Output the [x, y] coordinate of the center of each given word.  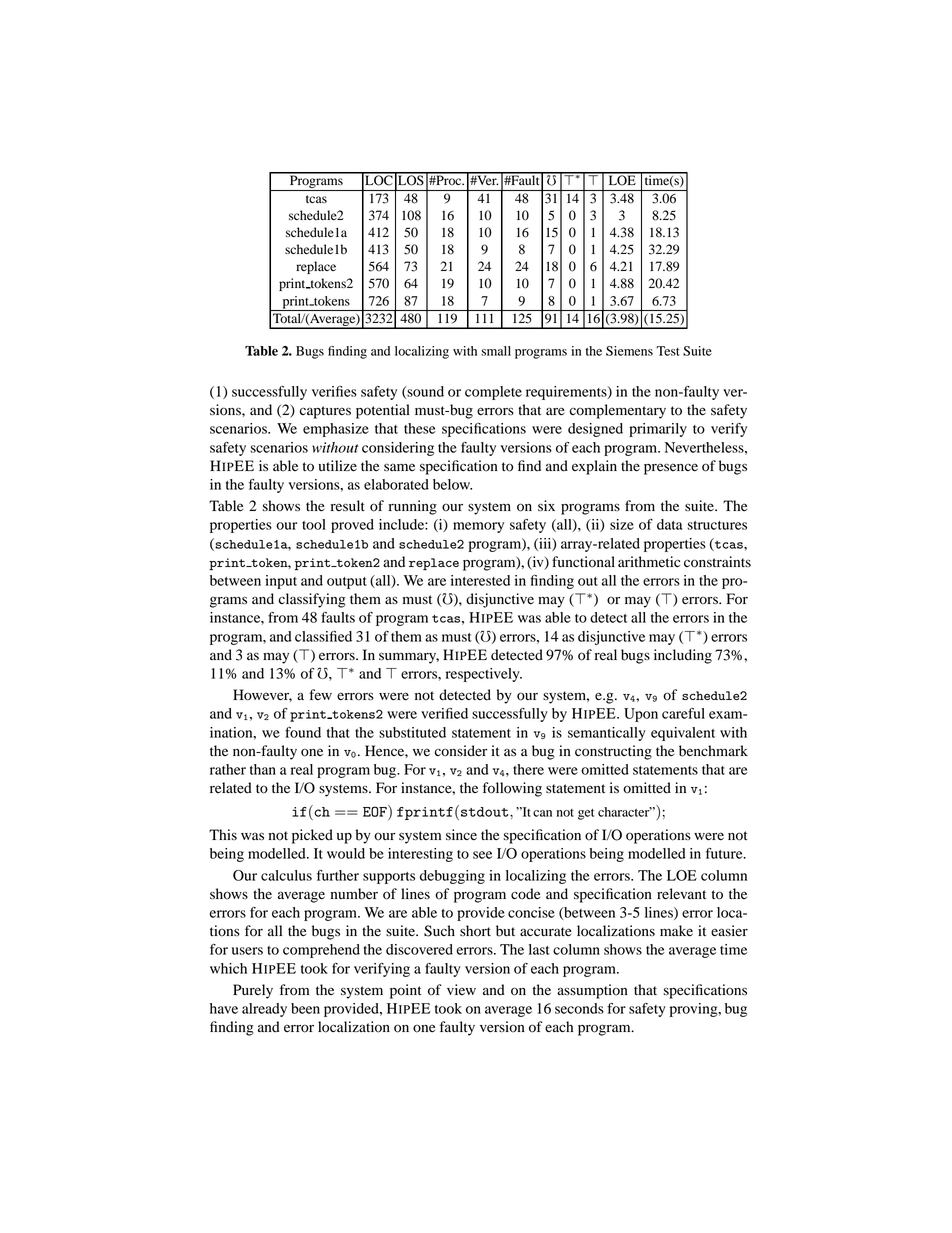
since [461, 835]
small [496, 351]
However [262, 695]
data [669, 524]
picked [312, 836]
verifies [334, 391]
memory [478, 527]
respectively [484, 675]
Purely [253, 991]
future [725, 853]
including [683, 656]
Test [667, 351]
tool [314, 524]
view [461, 989]
